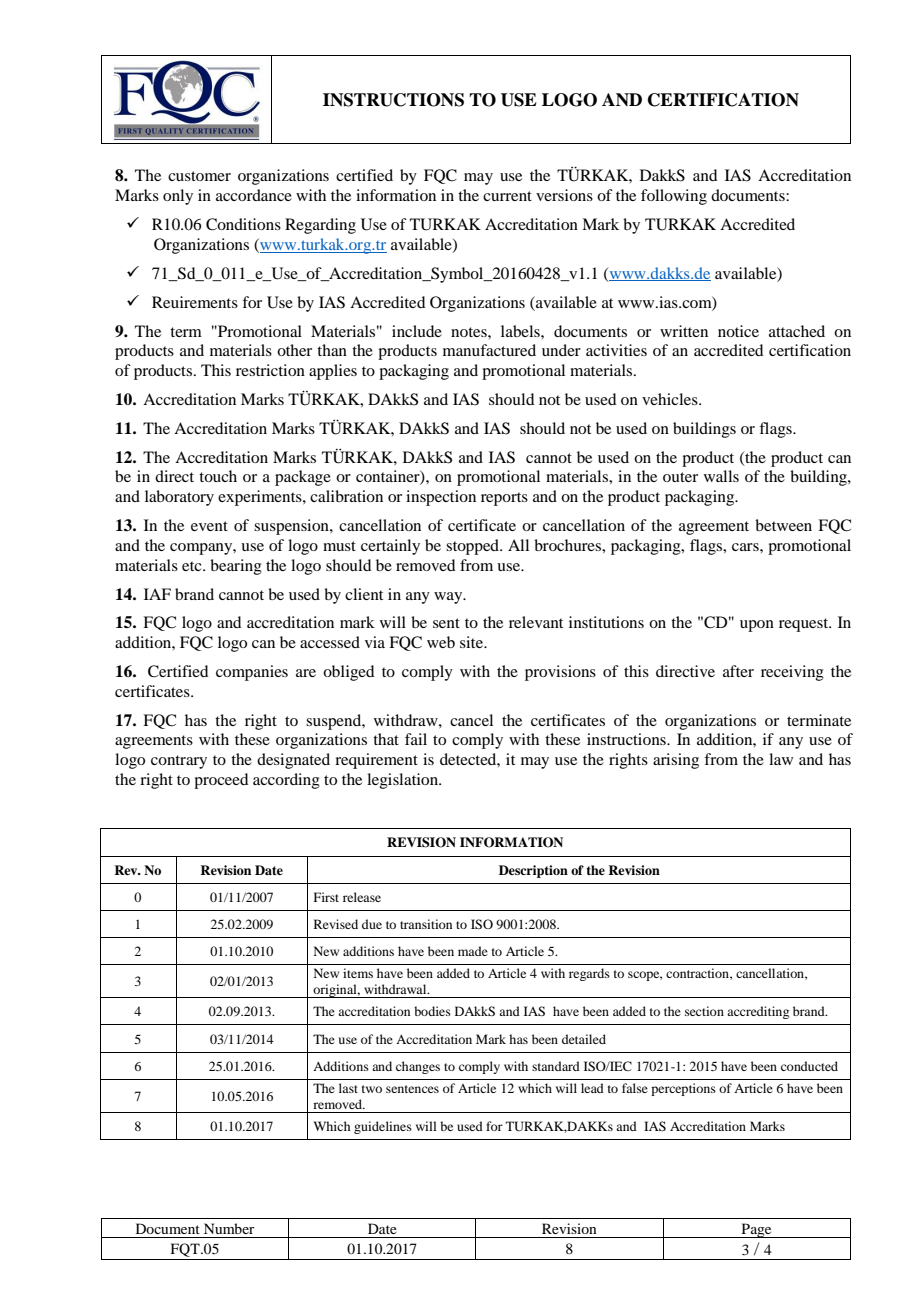 This page has width=924, height=1308. What do you see at coordinates (252, 673) in the page?
I see `companies` at bounding box center [252, 673].
